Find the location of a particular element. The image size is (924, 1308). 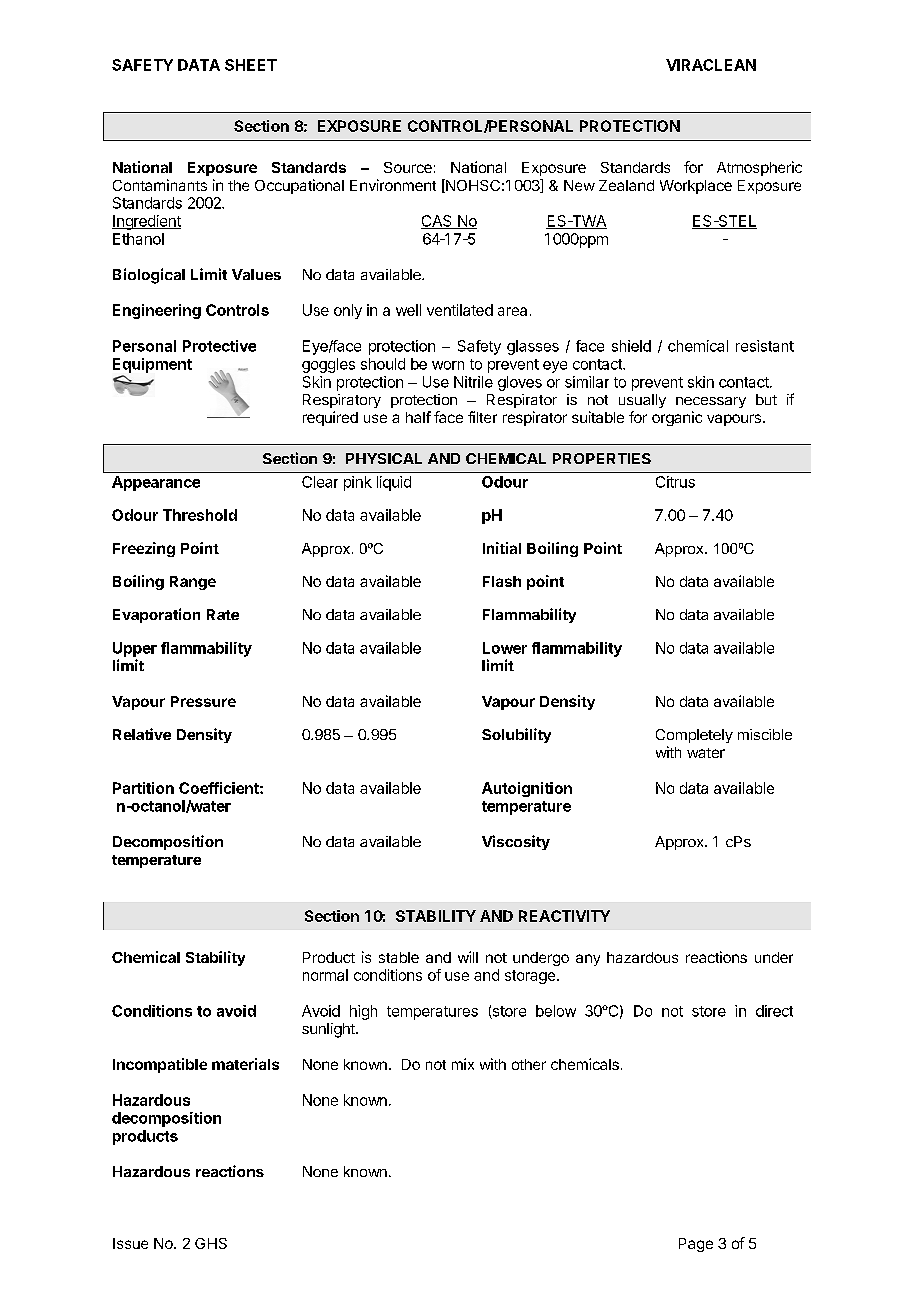

Workplace is located at coordinates (696, 187).
